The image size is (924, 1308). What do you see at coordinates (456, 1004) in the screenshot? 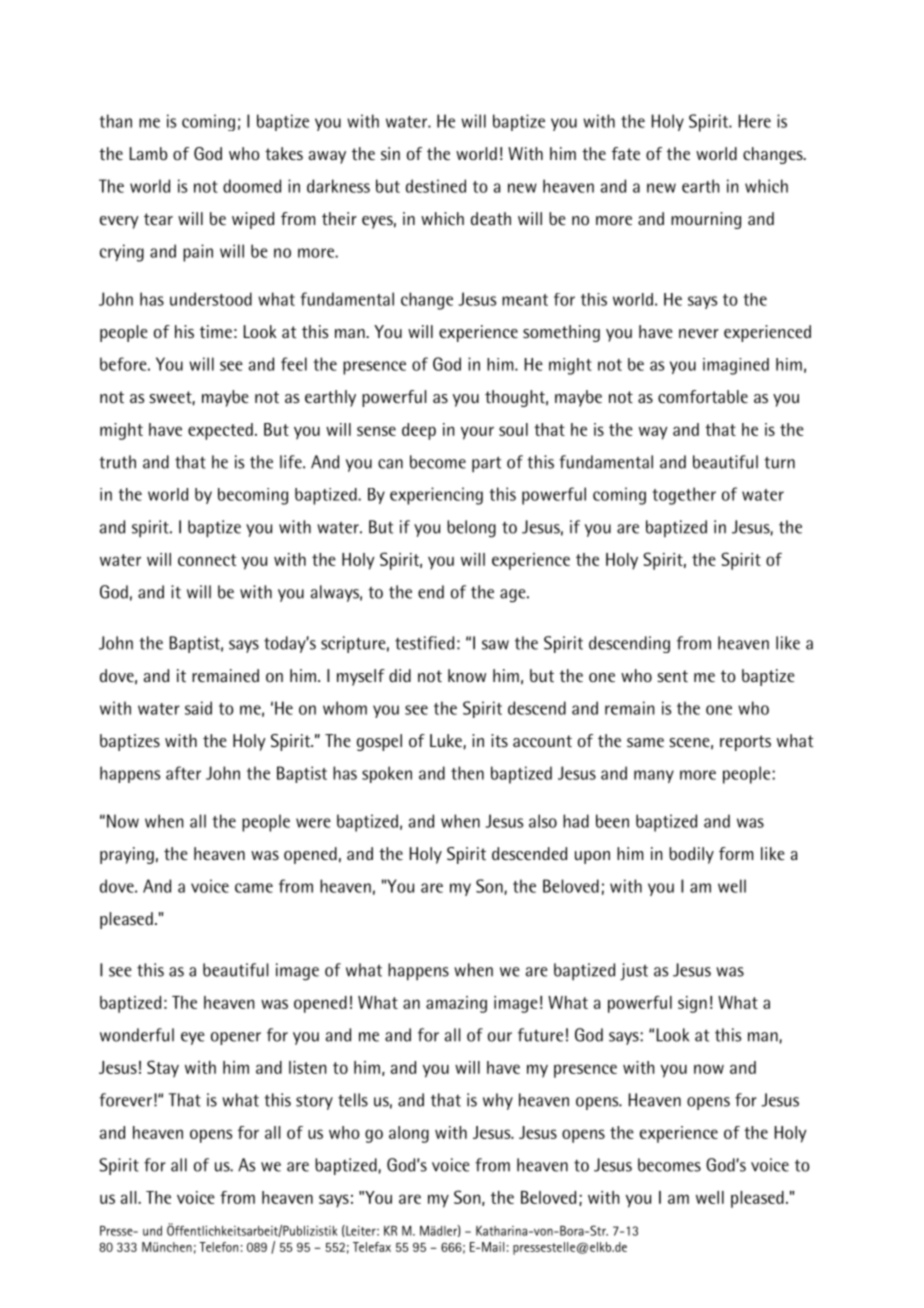
I see `amazing` at bounding box center [456, 1004].
